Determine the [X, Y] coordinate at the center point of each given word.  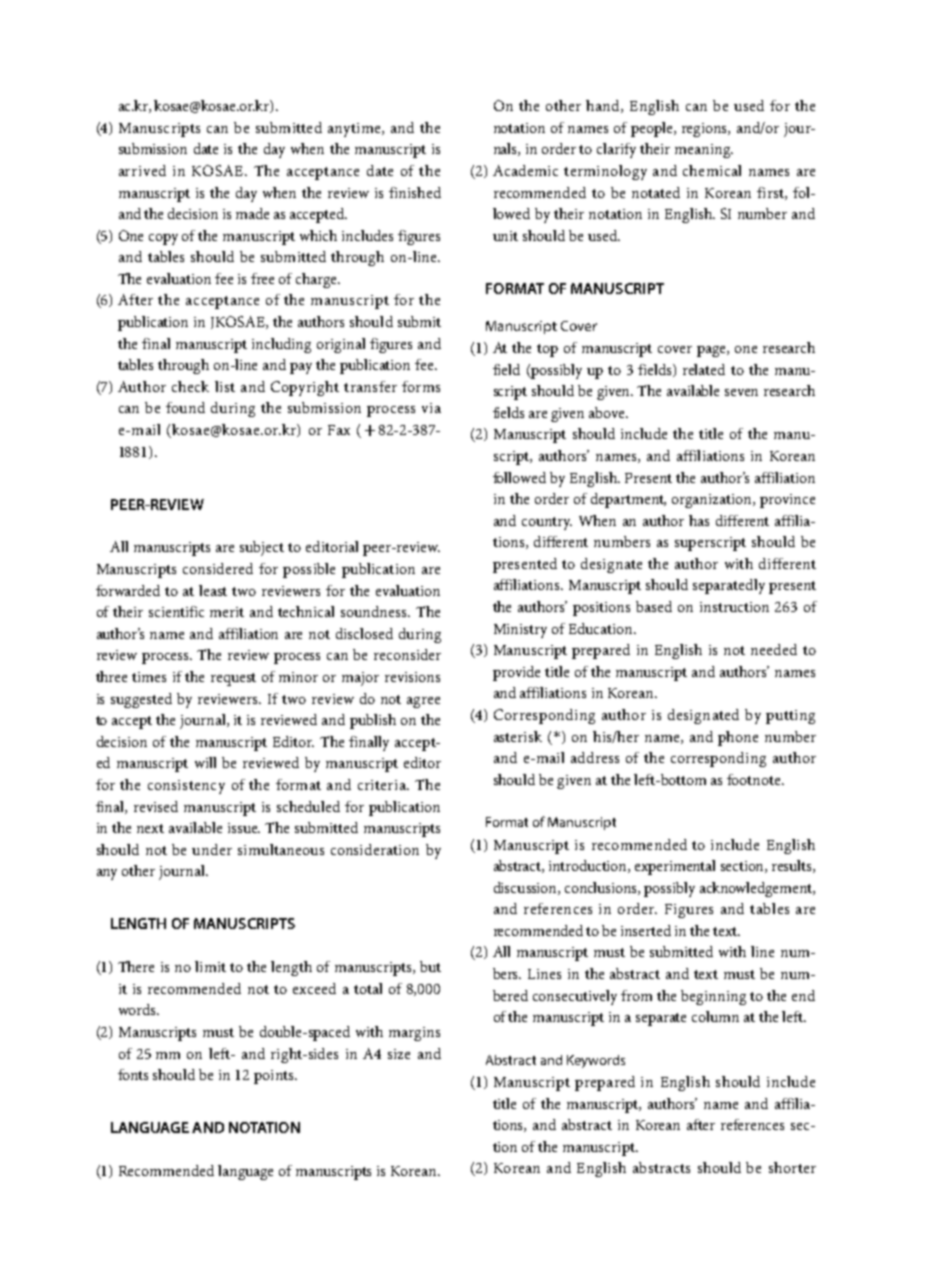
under [212, 849]
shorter [792, 1167]
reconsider [407, 654]
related [704, 369]
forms [421, 386]
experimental [675, 867]
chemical [712, 170]
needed [774, 649]
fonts [133, 1074]
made [252, 213]
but [430, 966]
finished [415, 192]
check [190, 386]
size [399, 1054]
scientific [176, 611]
